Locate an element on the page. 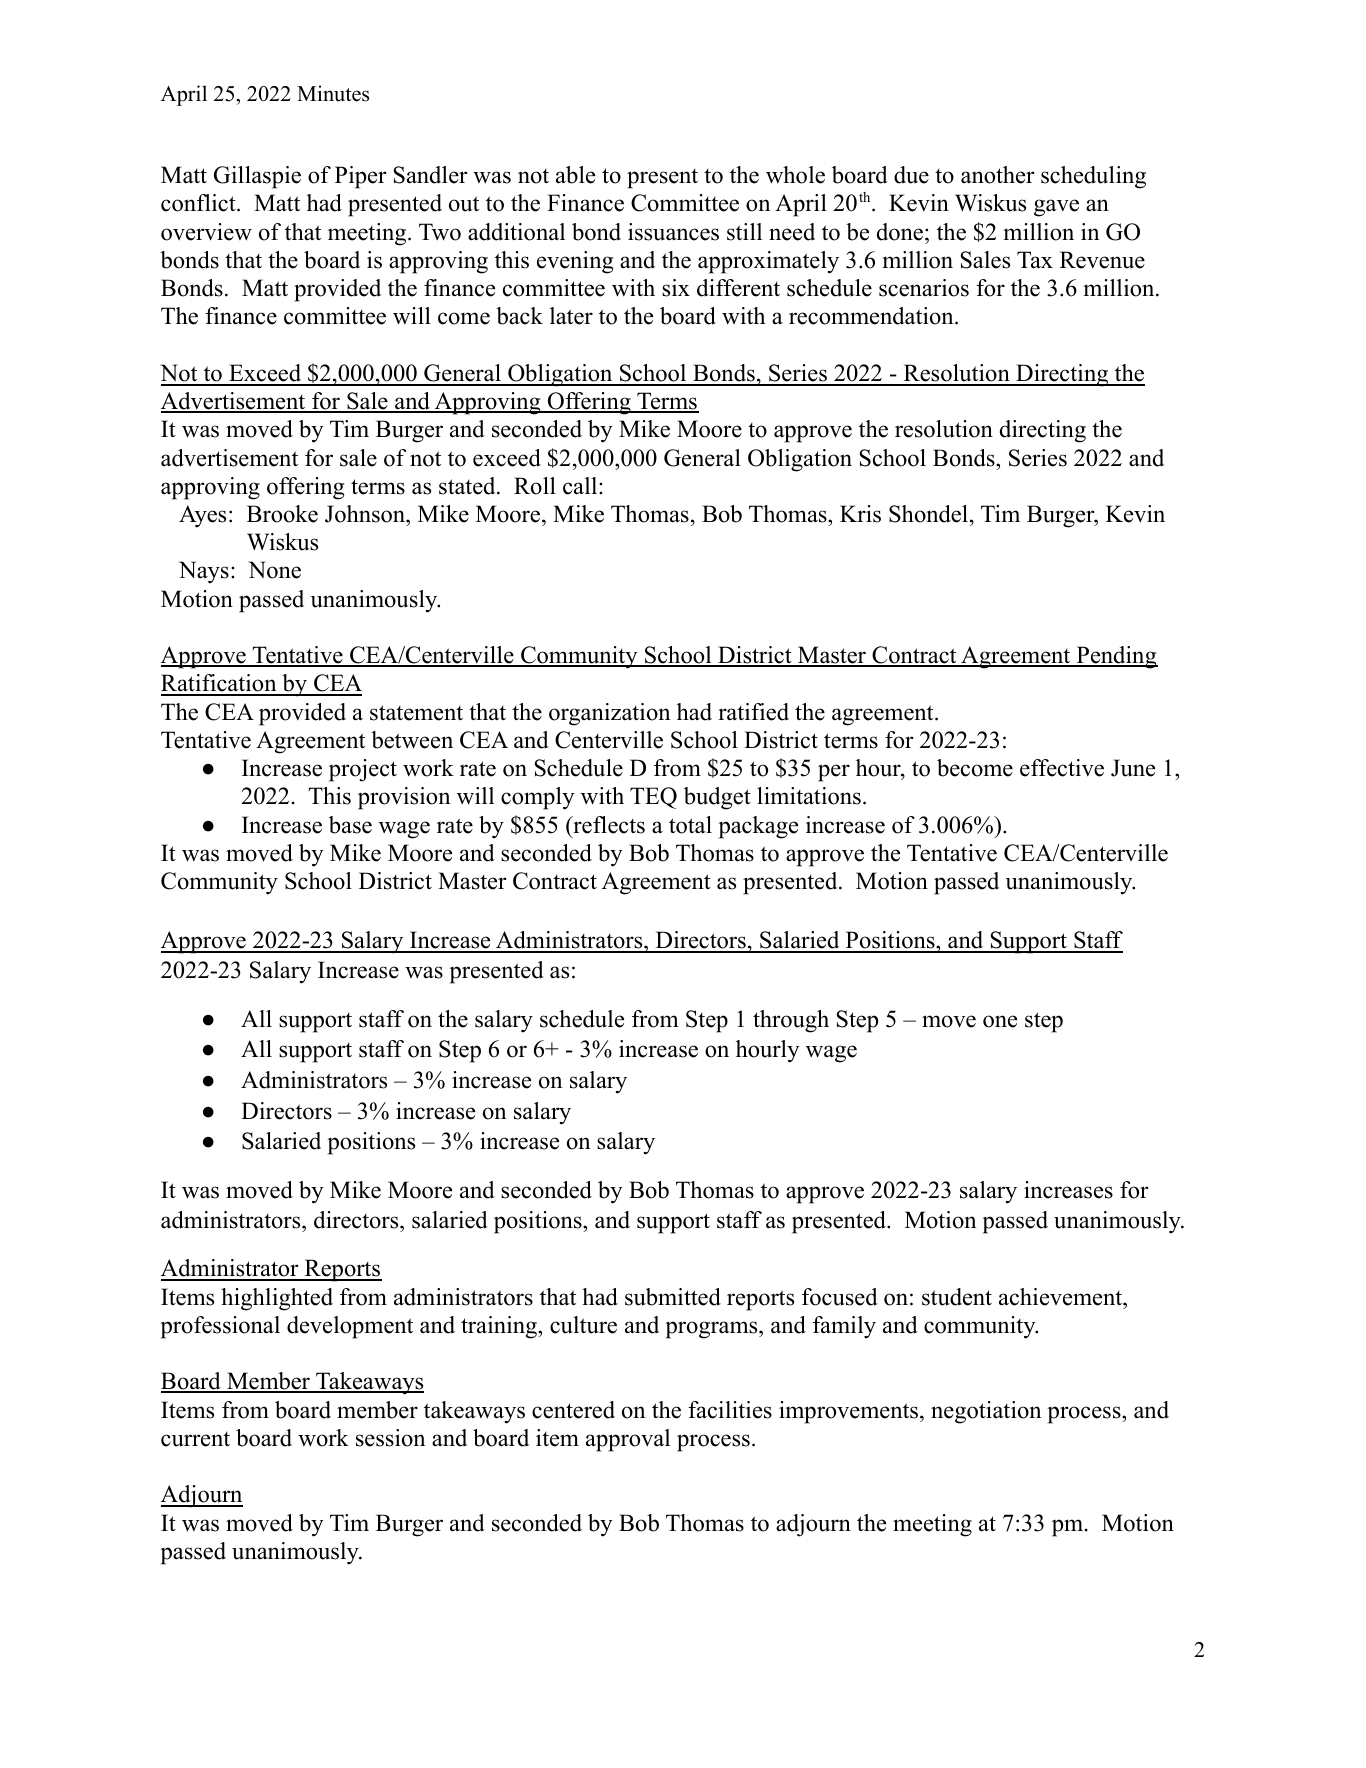 The image size is (1366, 1768). approval is located at coordinates (628, 1440).
